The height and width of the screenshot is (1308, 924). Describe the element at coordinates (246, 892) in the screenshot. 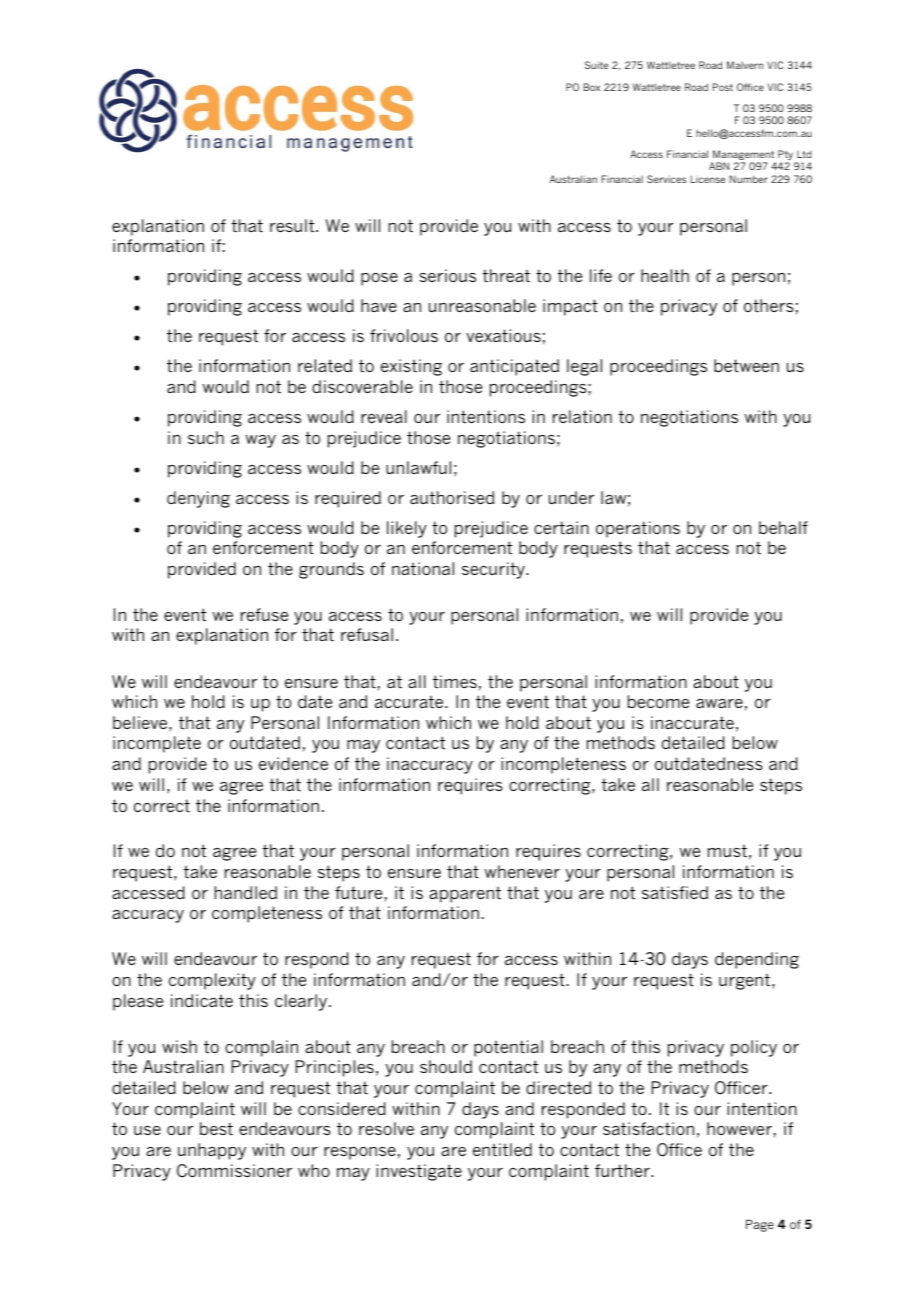

I see `handled` at that location.
